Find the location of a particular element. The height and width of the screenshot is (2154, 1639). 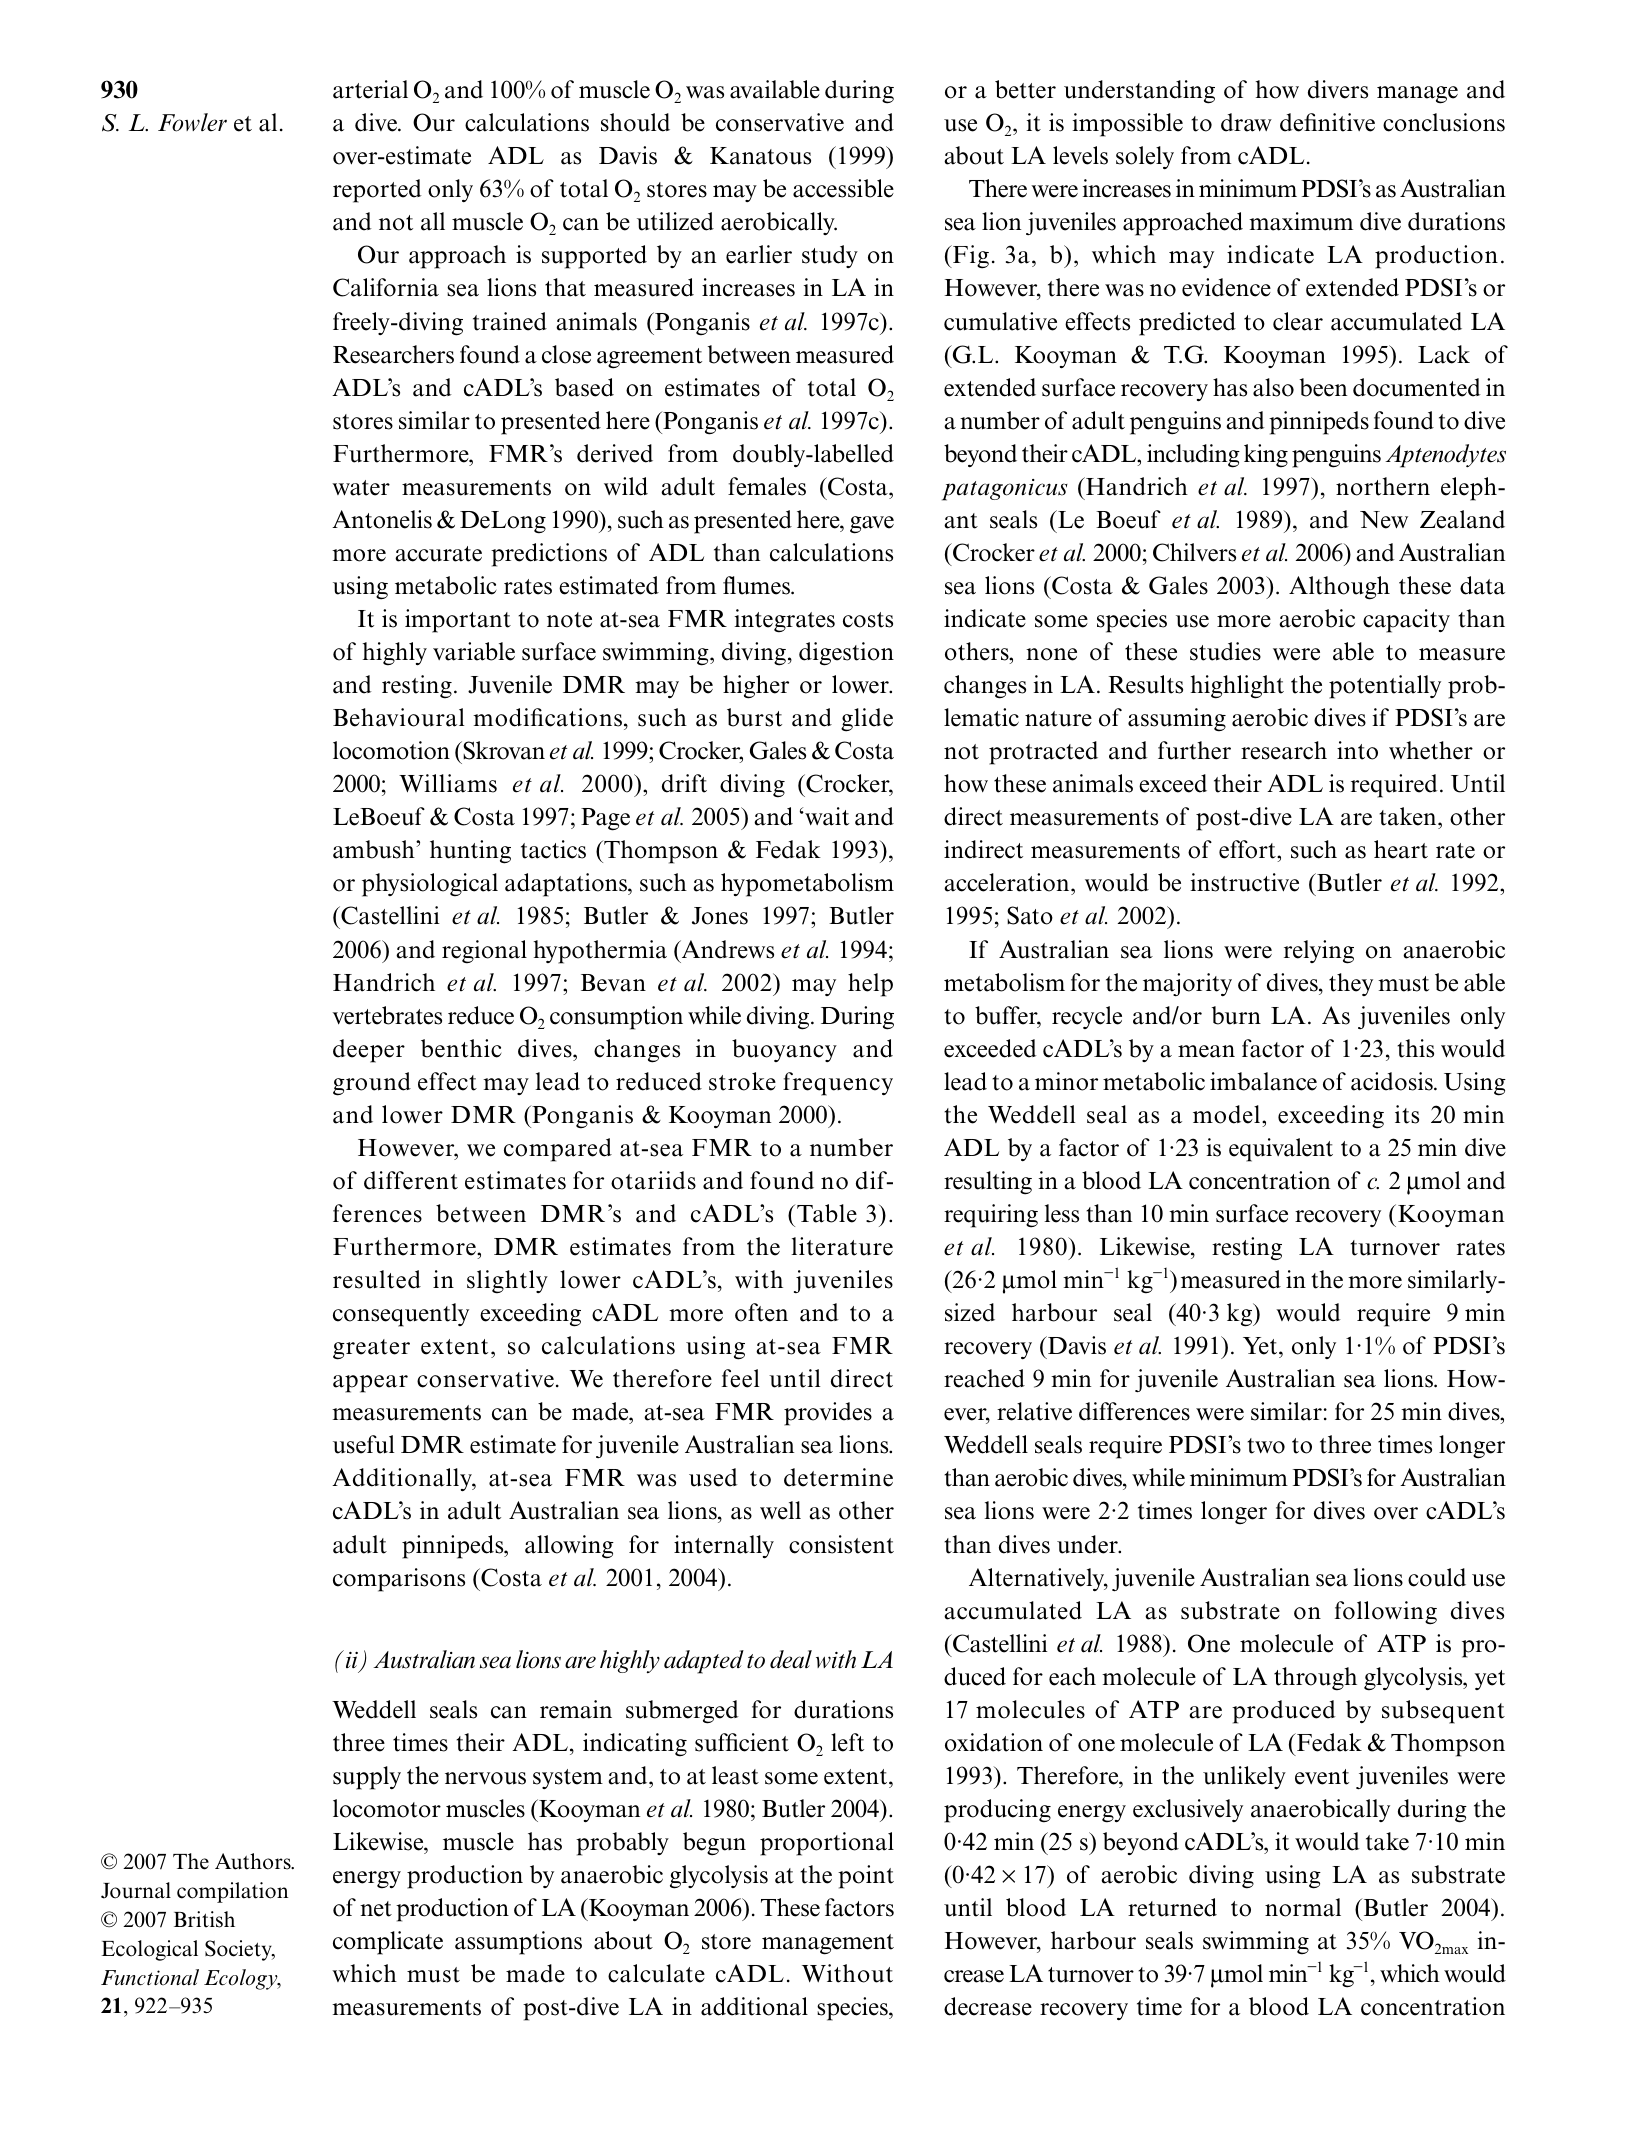

definitive is located at coordinates (1327, 122).
